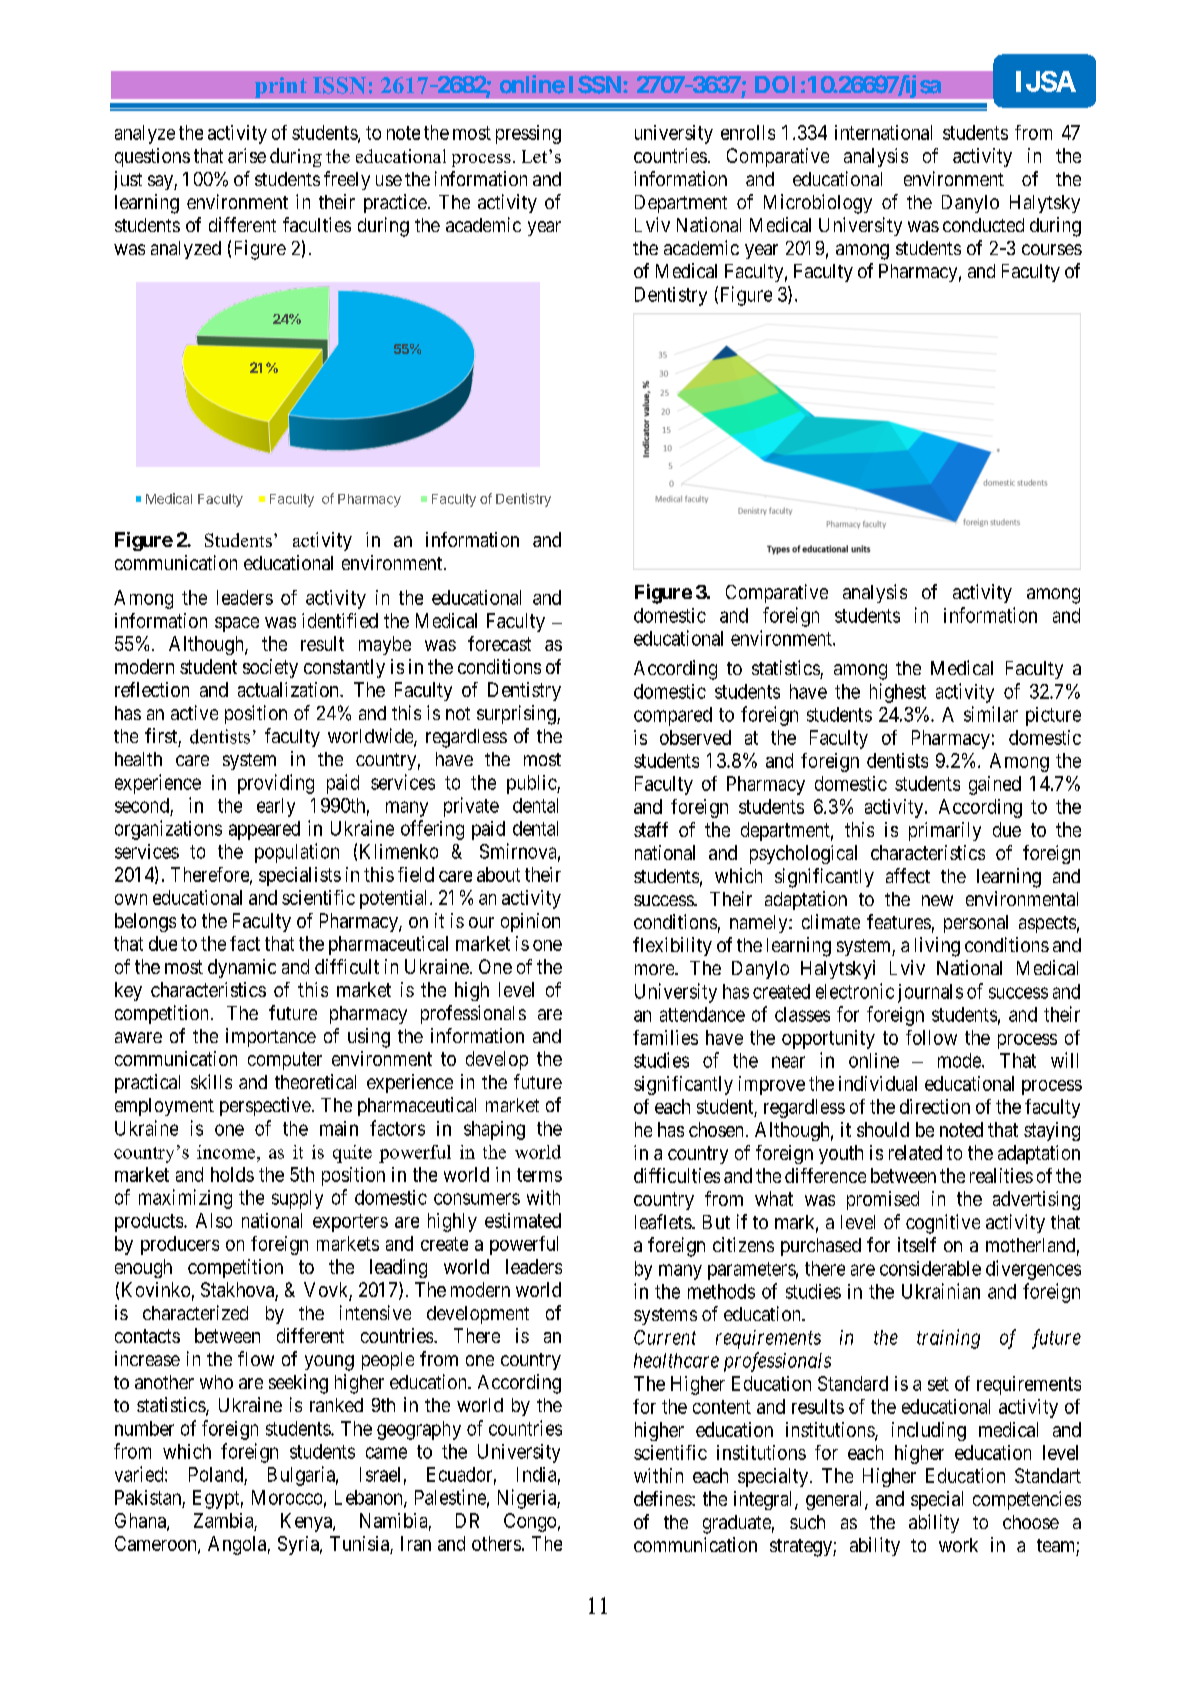 Image resolution: width=1195 pixels, height=1689 pixels. I want to click on Poland, so click(216, 1474).
